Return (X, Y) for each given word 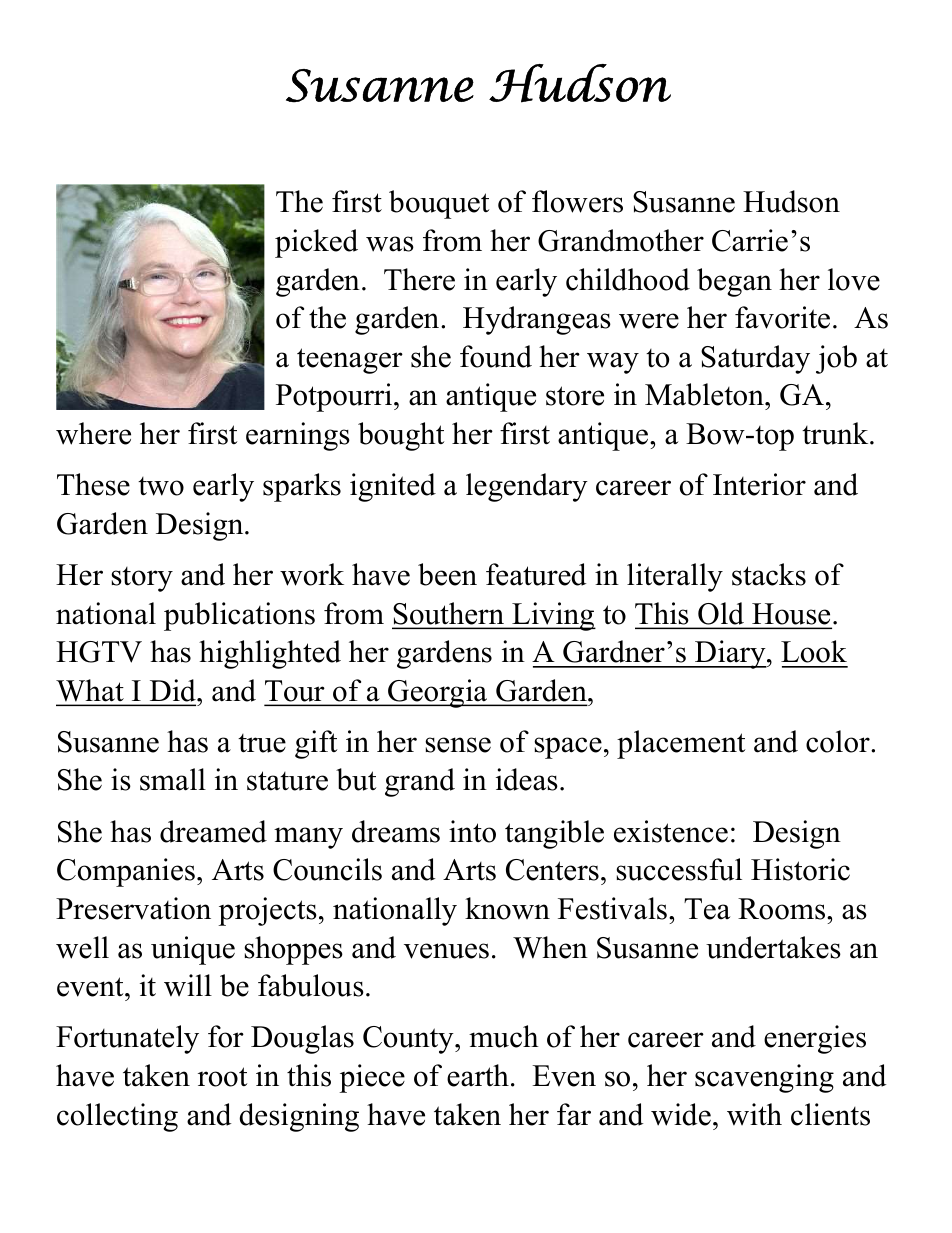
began (734, 282)
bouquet (439, 204)
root (222, 1077)
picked (316, 243)
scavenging (764, 1078)
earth (478, 1075)
